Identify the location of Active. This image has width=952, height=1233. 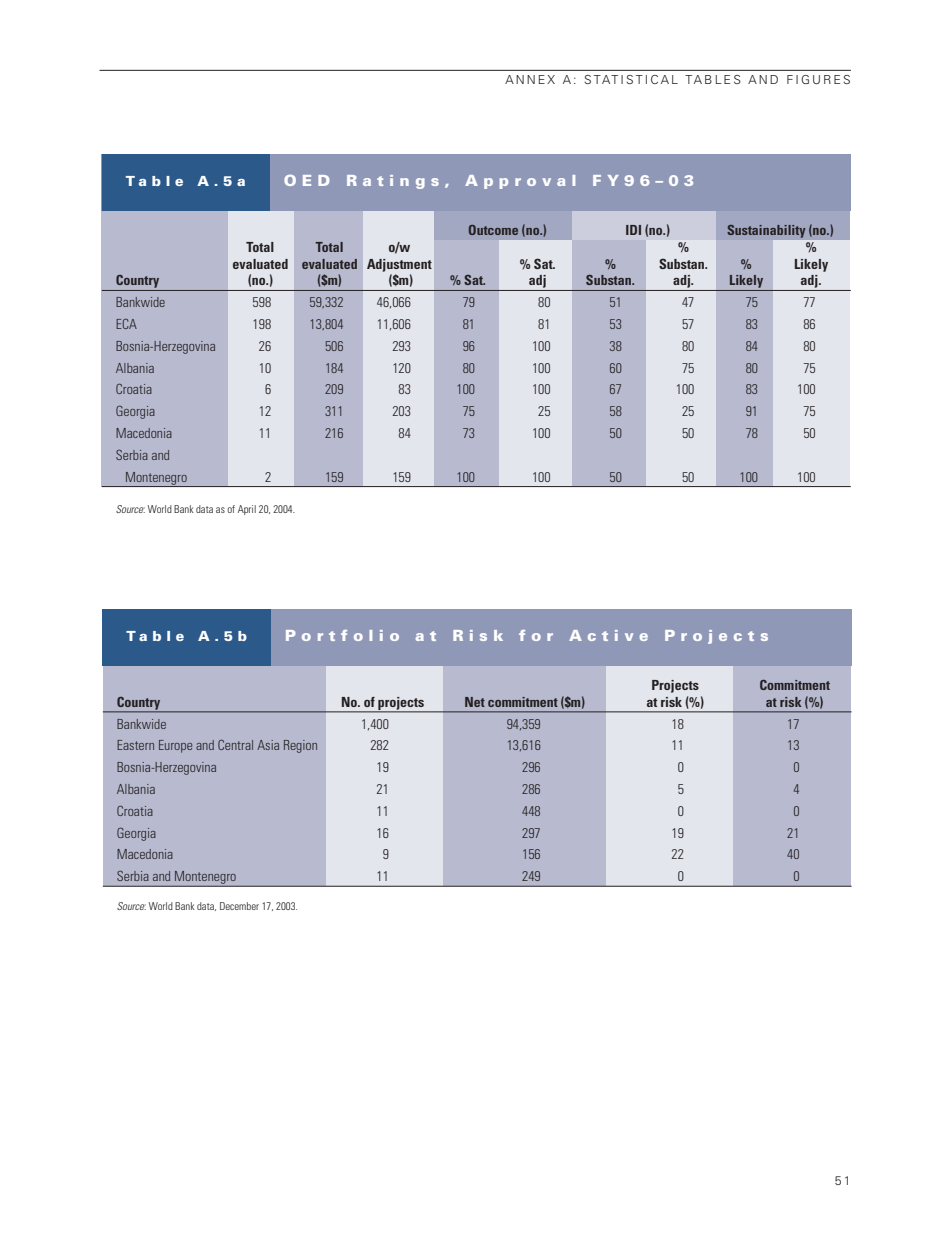
(608, 635).
